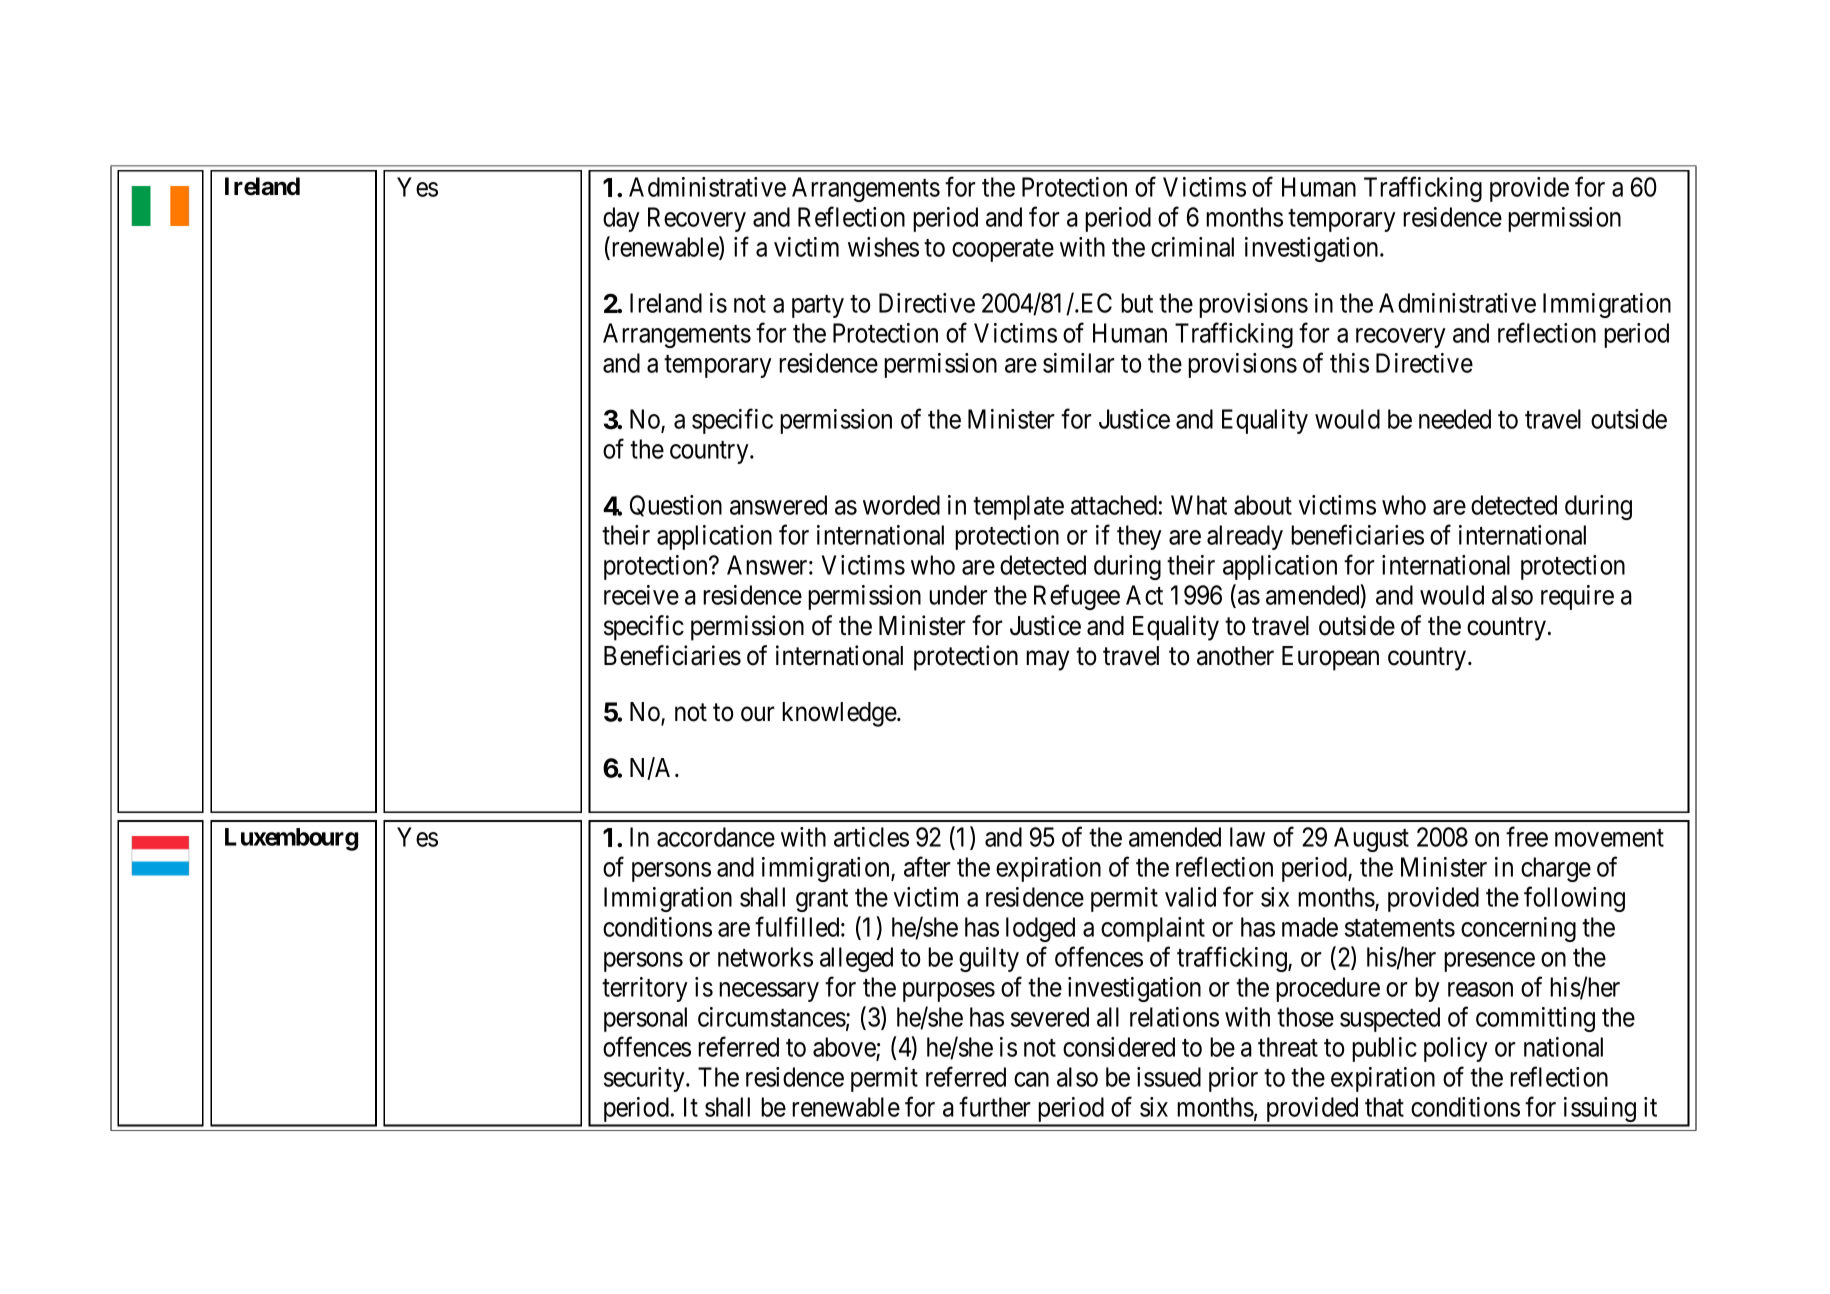  What do you see at coordinates (1031, 1079) in the document?
I see `can` at bounding box center [1031, 1079].
